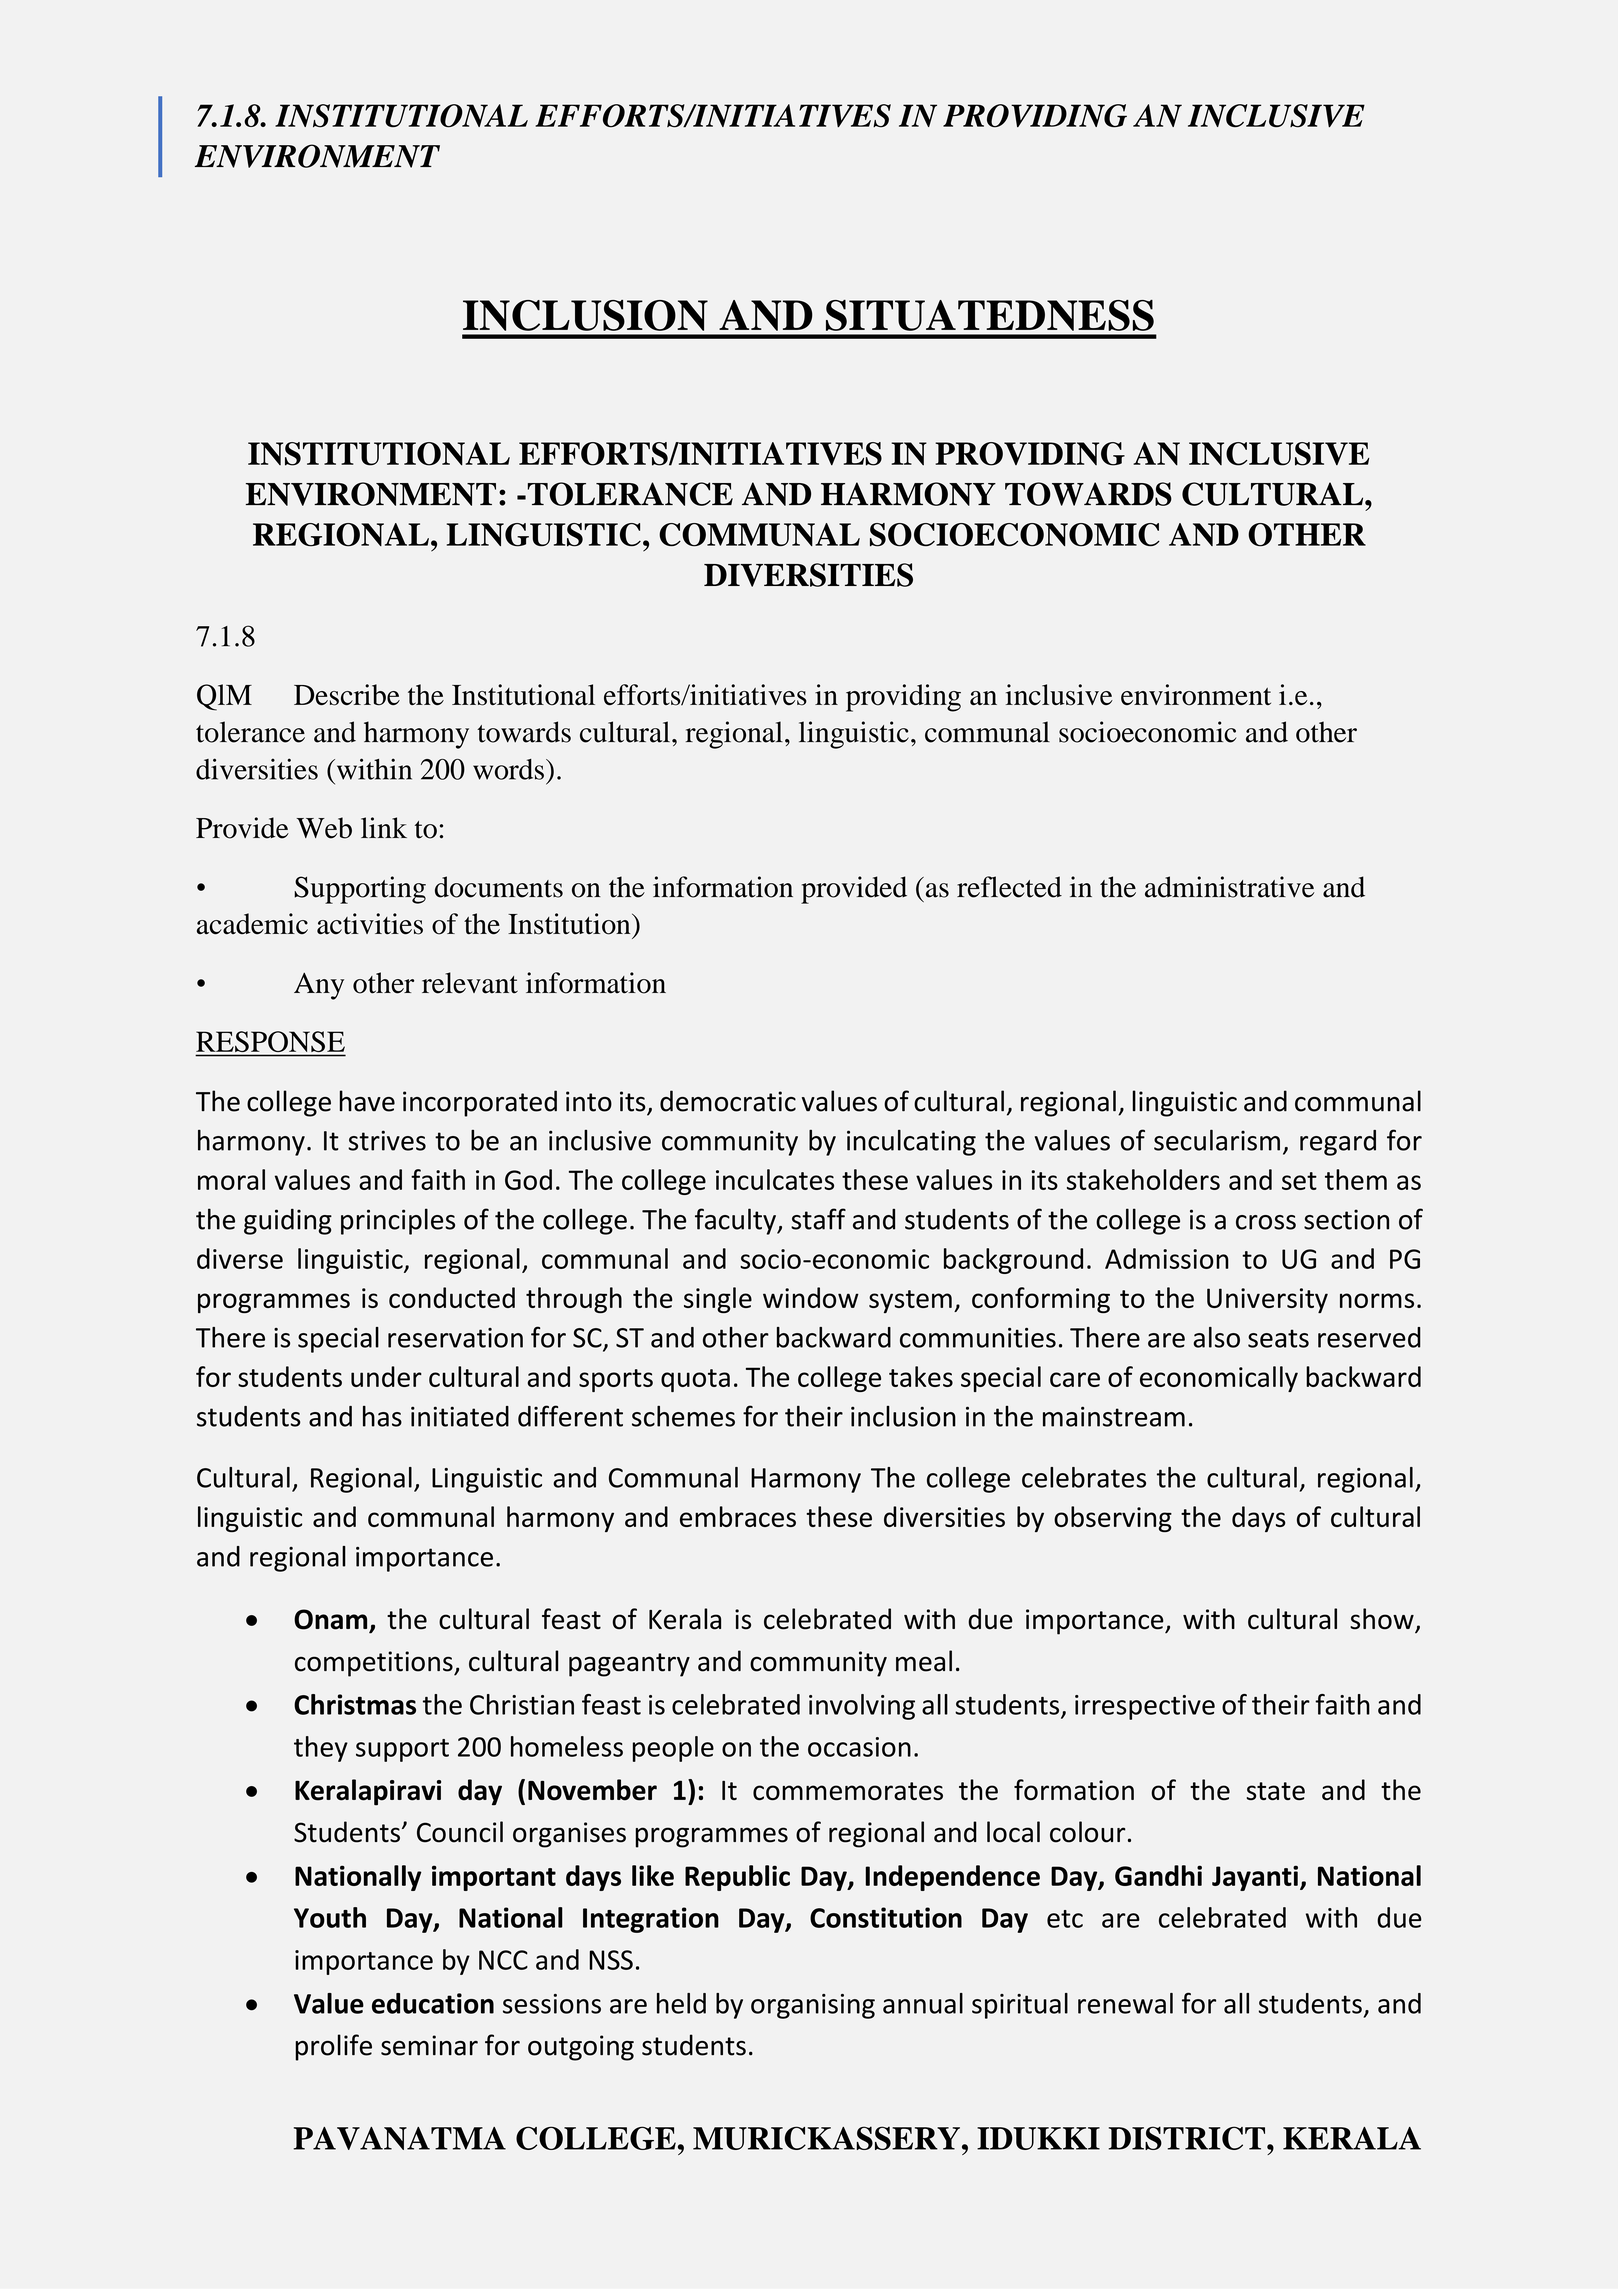 This screenshot has height=2289, width=1618. I want to click on organising, so click(813, 2006).
